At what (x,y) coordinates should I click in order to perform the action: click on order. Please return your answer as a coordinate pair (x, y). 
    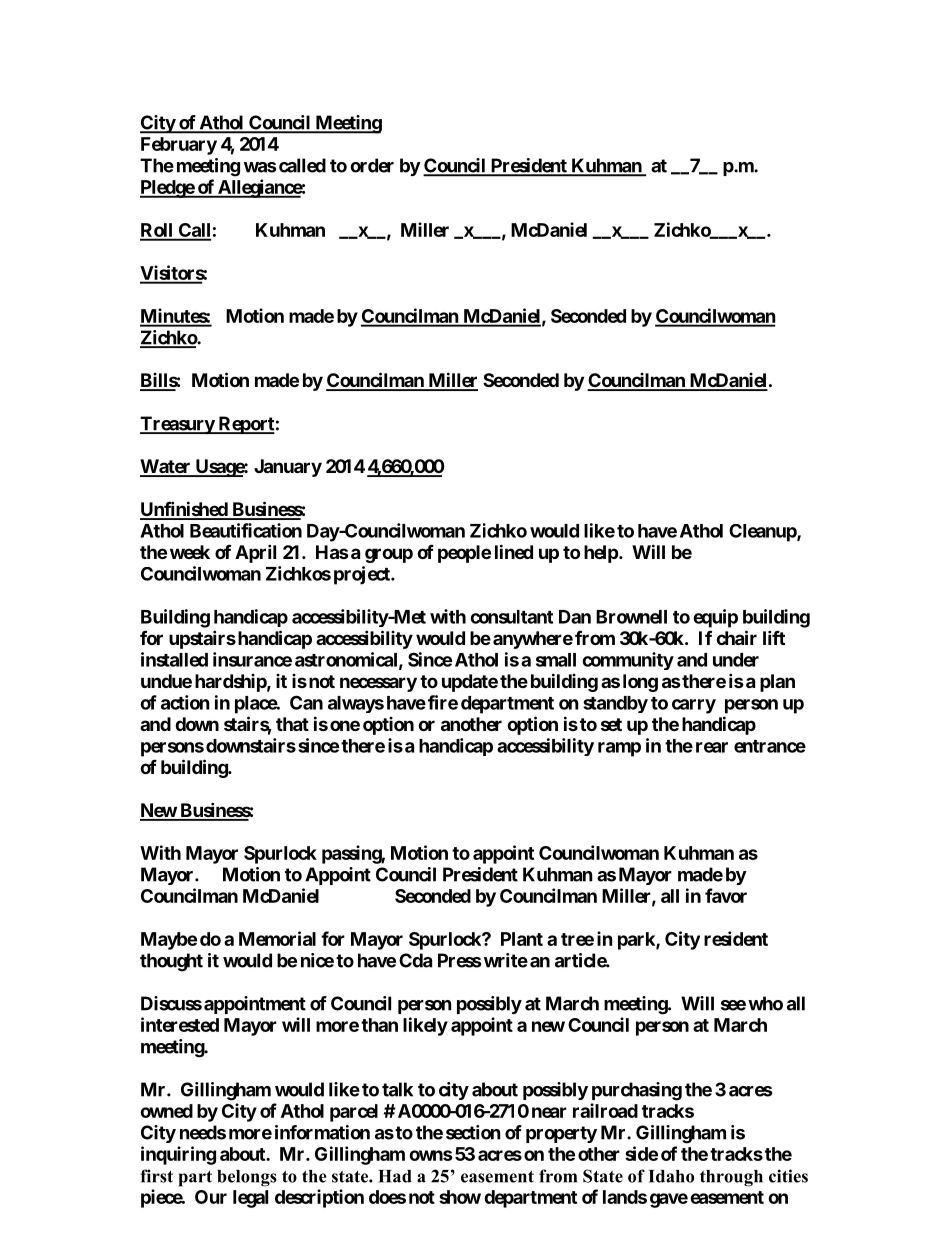
    Looking at the image, I should click on (372, 165).
